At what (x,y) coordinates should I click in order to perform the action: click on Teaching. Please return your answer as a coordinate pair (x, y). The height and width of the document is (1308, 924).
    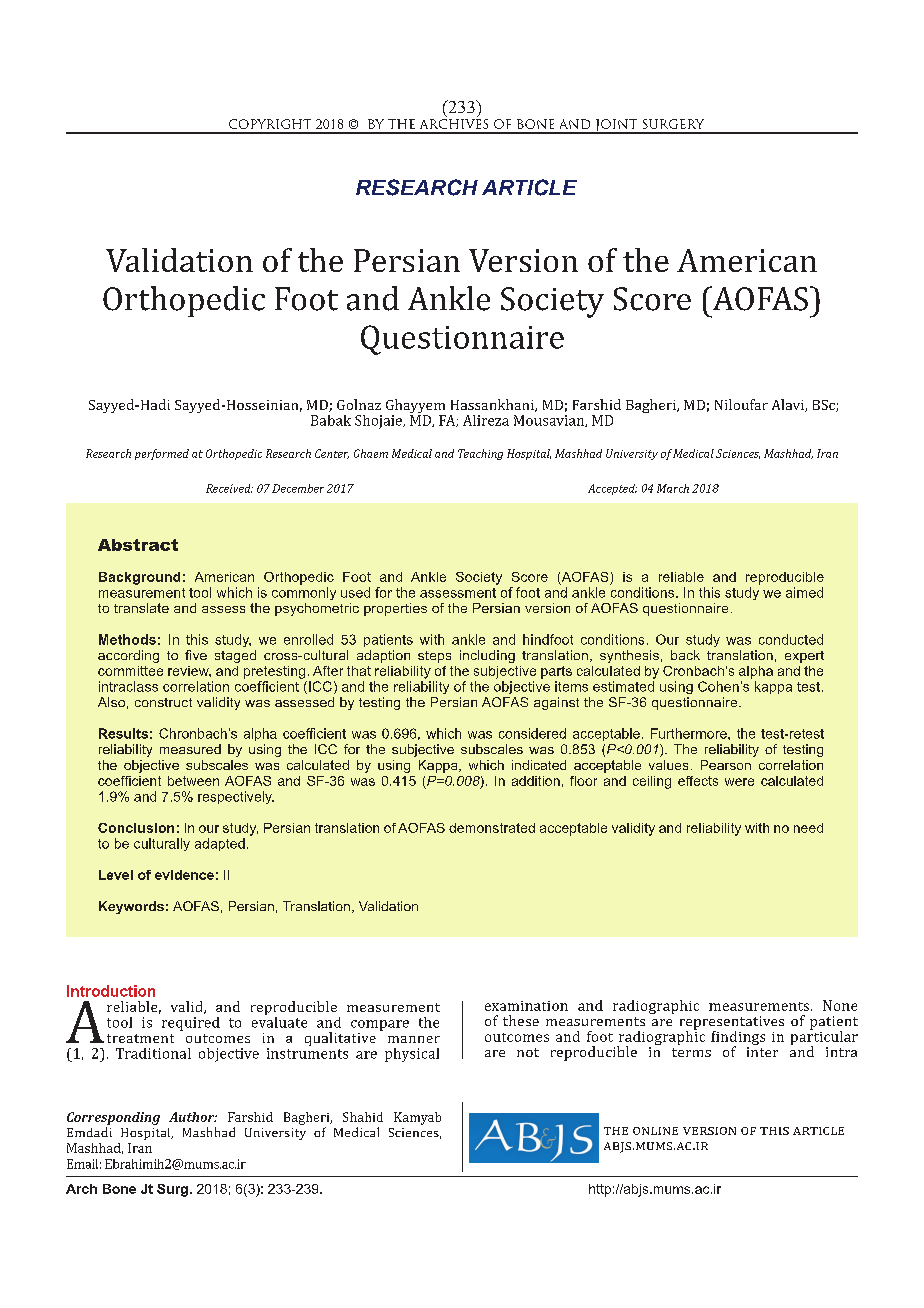
    Looking at the image, I should click on (480, 454).
